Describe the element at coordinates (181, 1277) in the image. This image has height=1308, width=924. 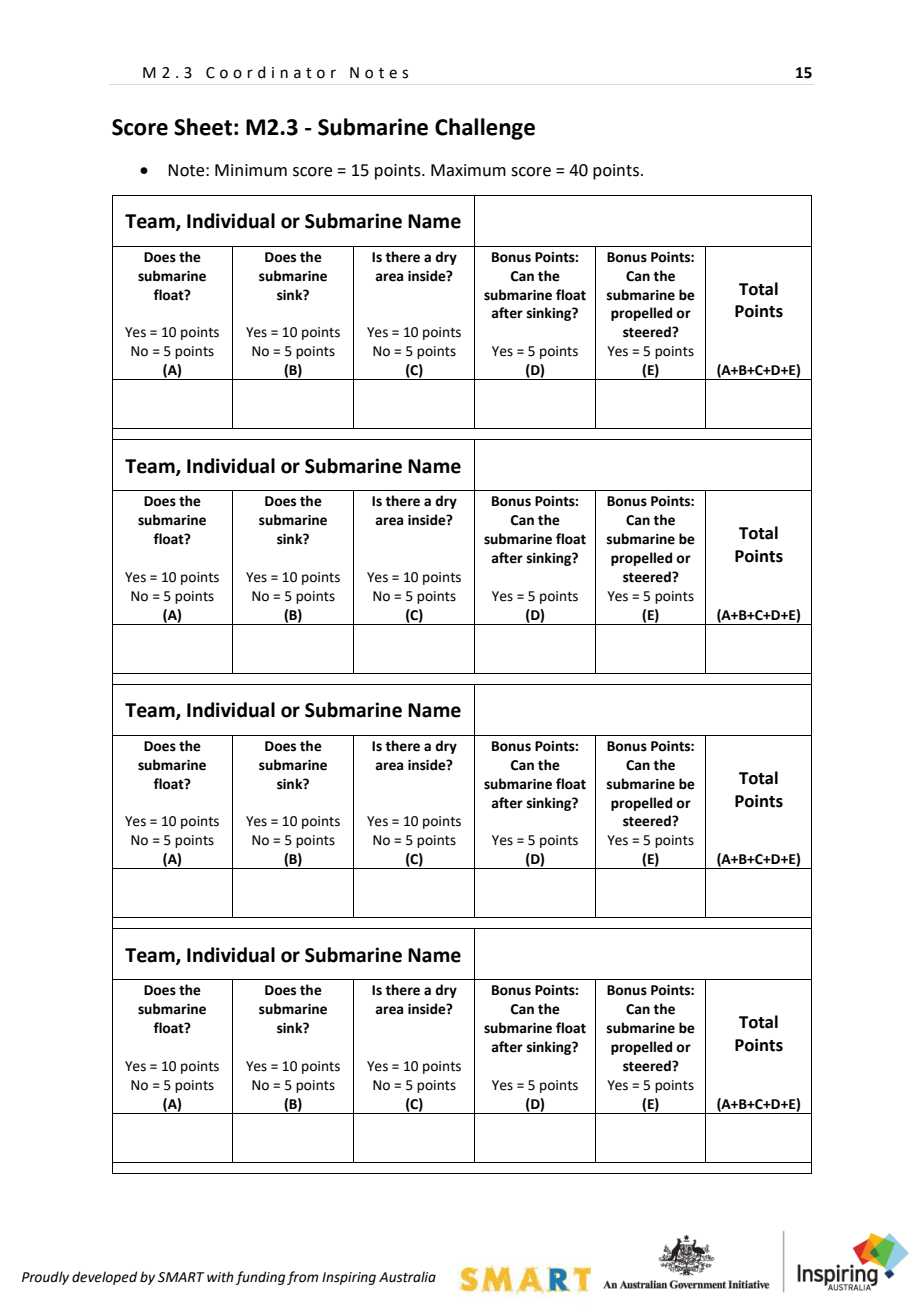
I see `SMART` at that location.
